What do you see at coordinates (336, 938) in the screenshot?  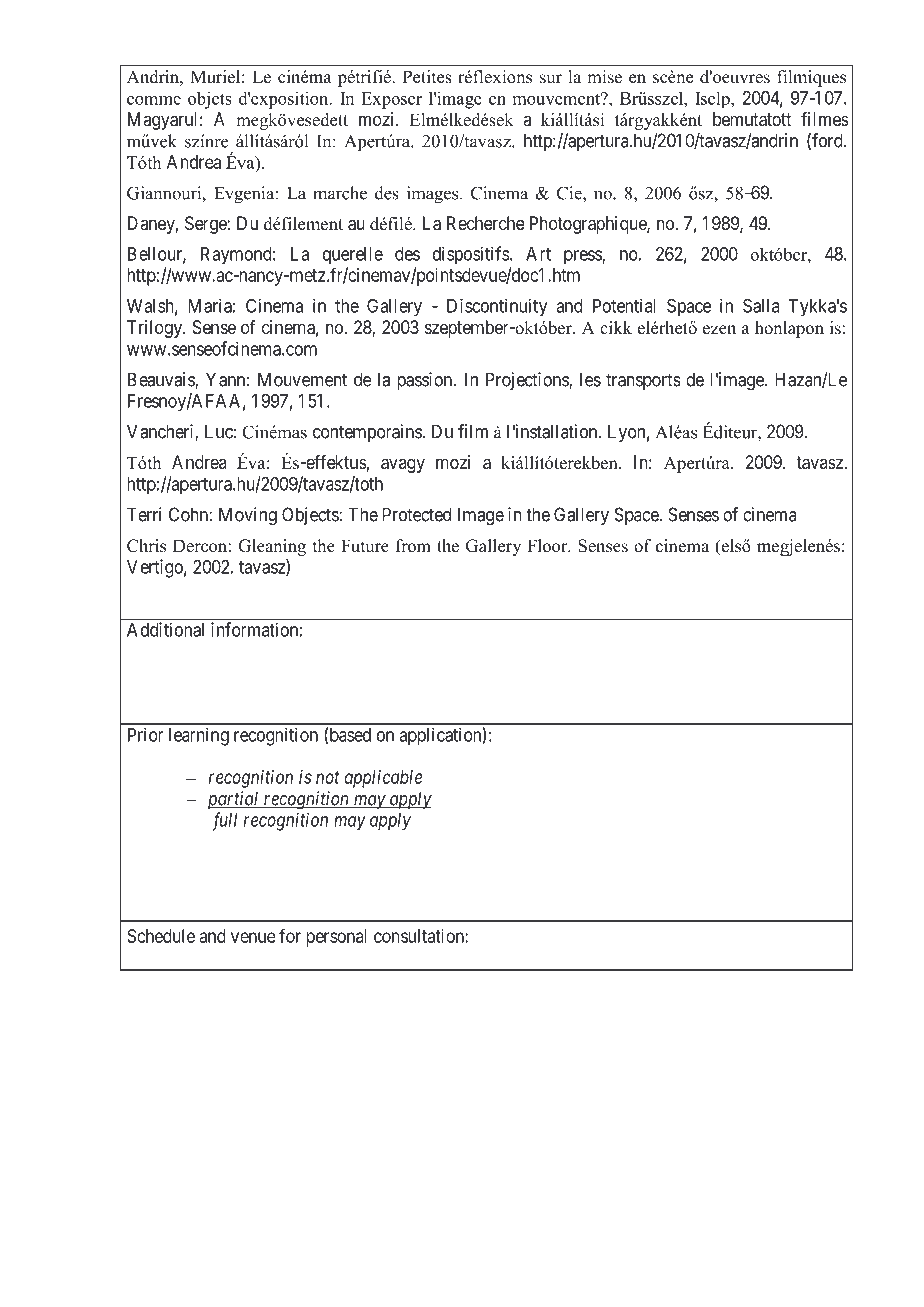 I see `personal` at bounding box center [336, 938].
